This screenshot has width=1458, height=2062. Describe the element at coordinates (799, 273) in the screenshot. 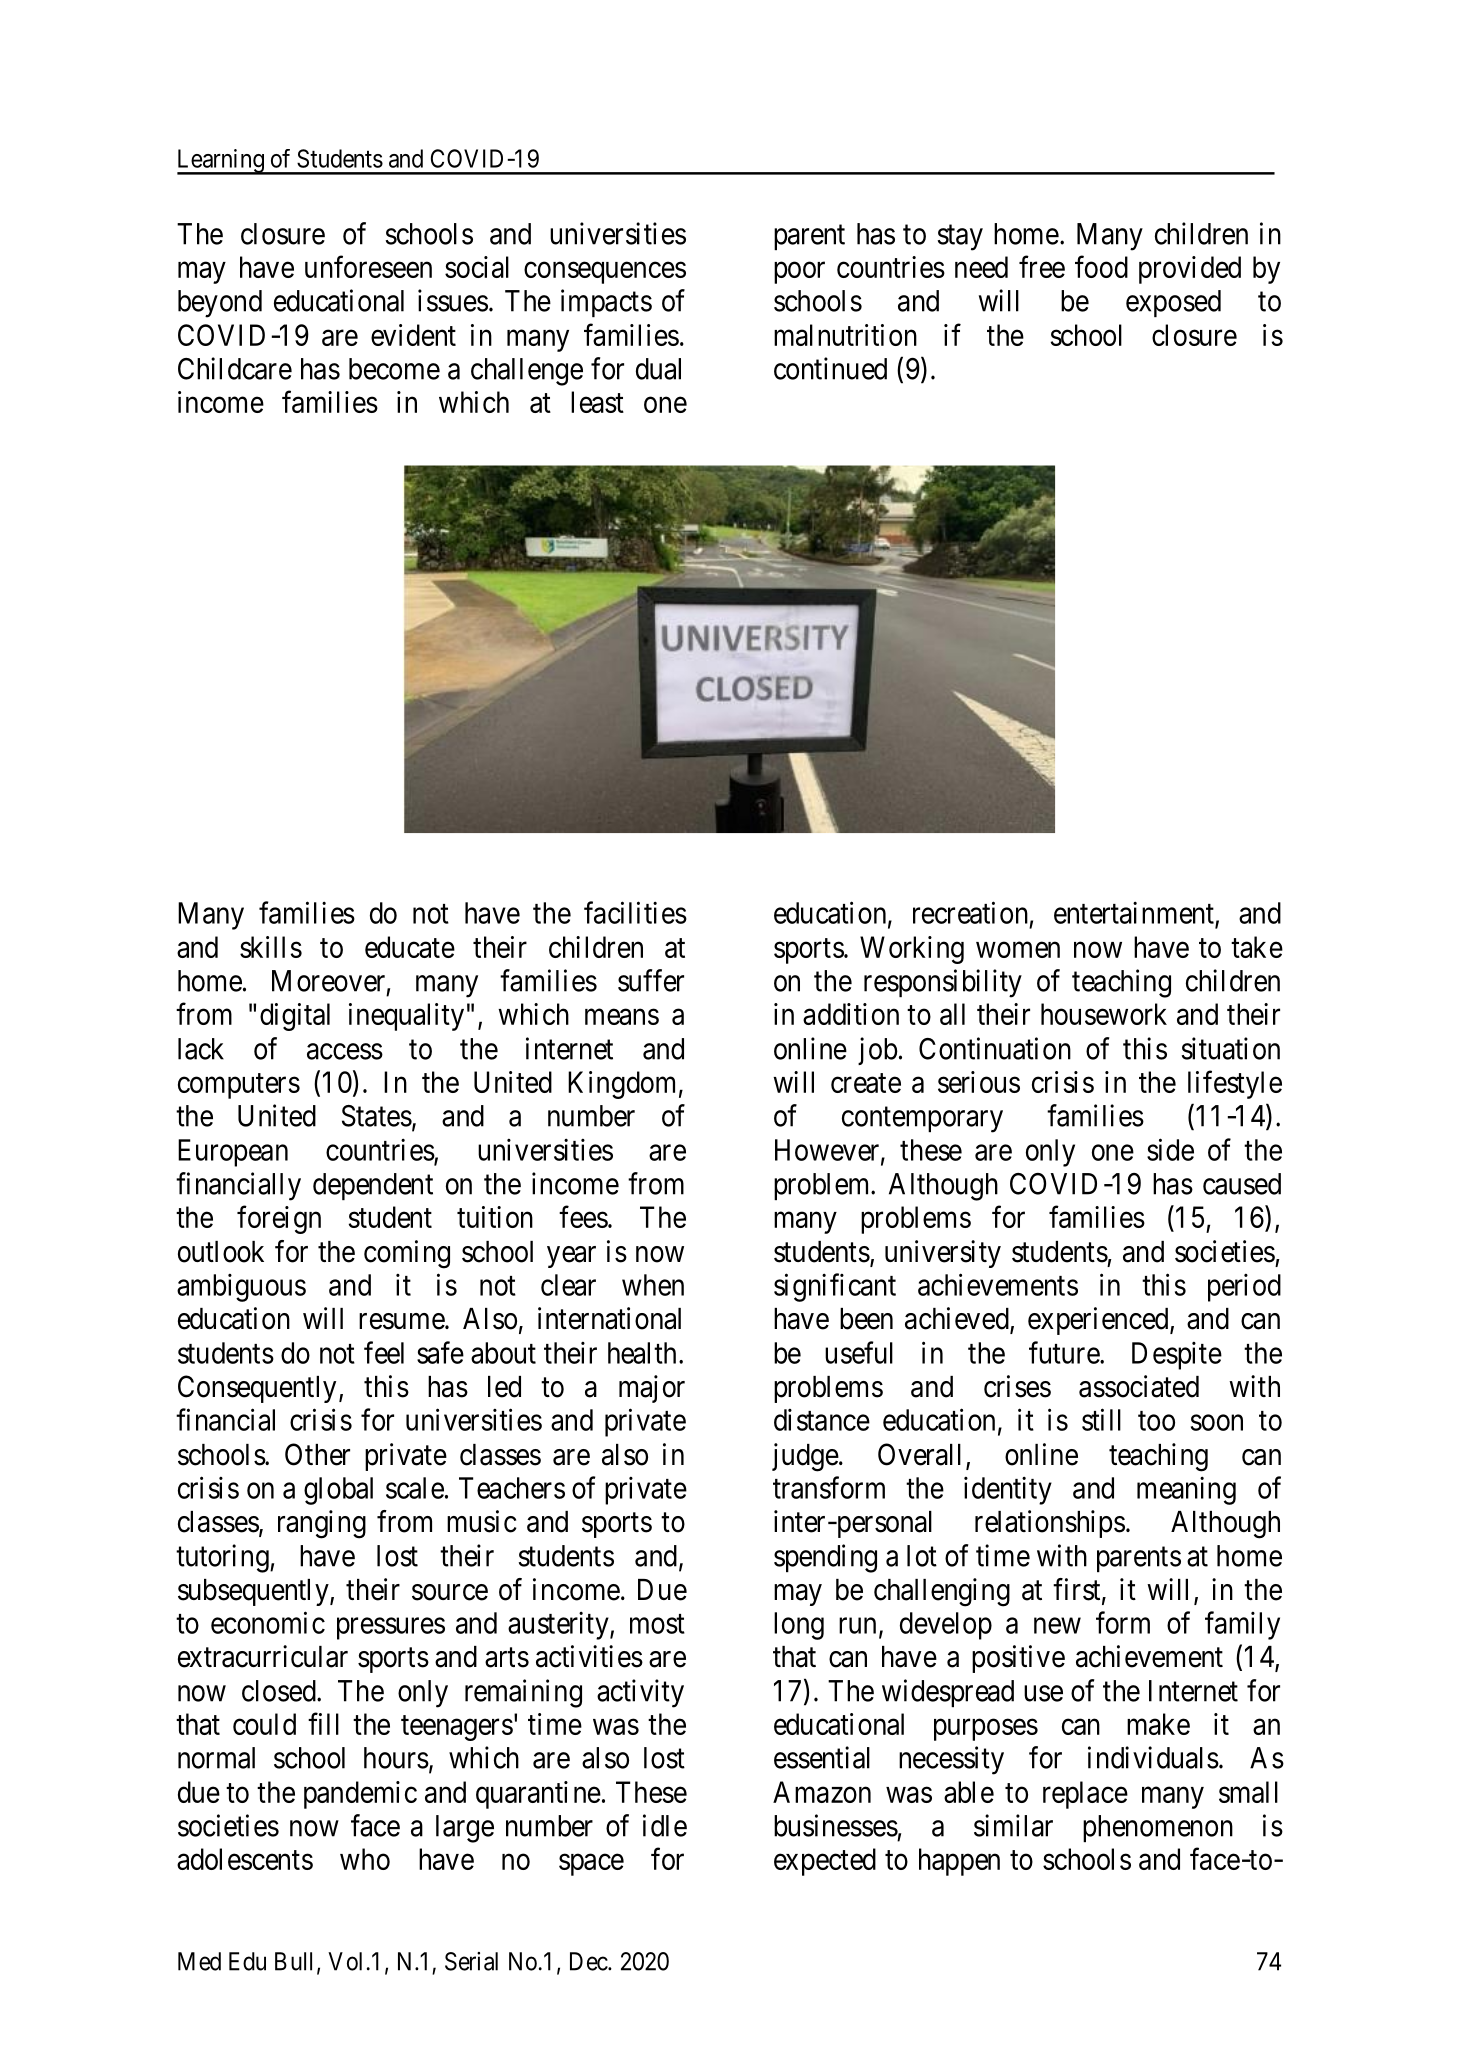

I see `poor` at that location.
